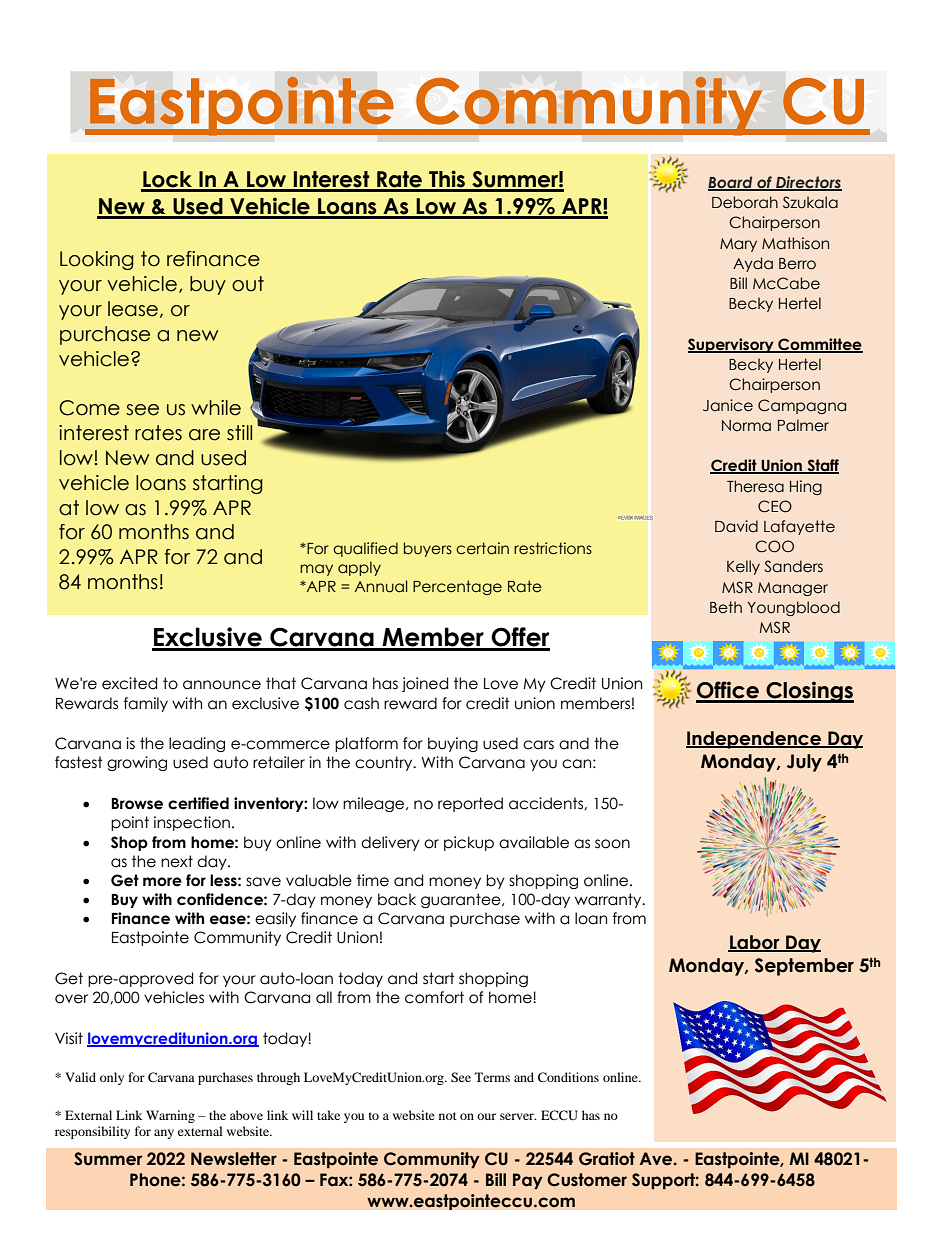 The width and height of the screenshot is (952, 1233). Describe the element at coordinates (97, 260) in the screenshot. I see `Looking` at that location.
